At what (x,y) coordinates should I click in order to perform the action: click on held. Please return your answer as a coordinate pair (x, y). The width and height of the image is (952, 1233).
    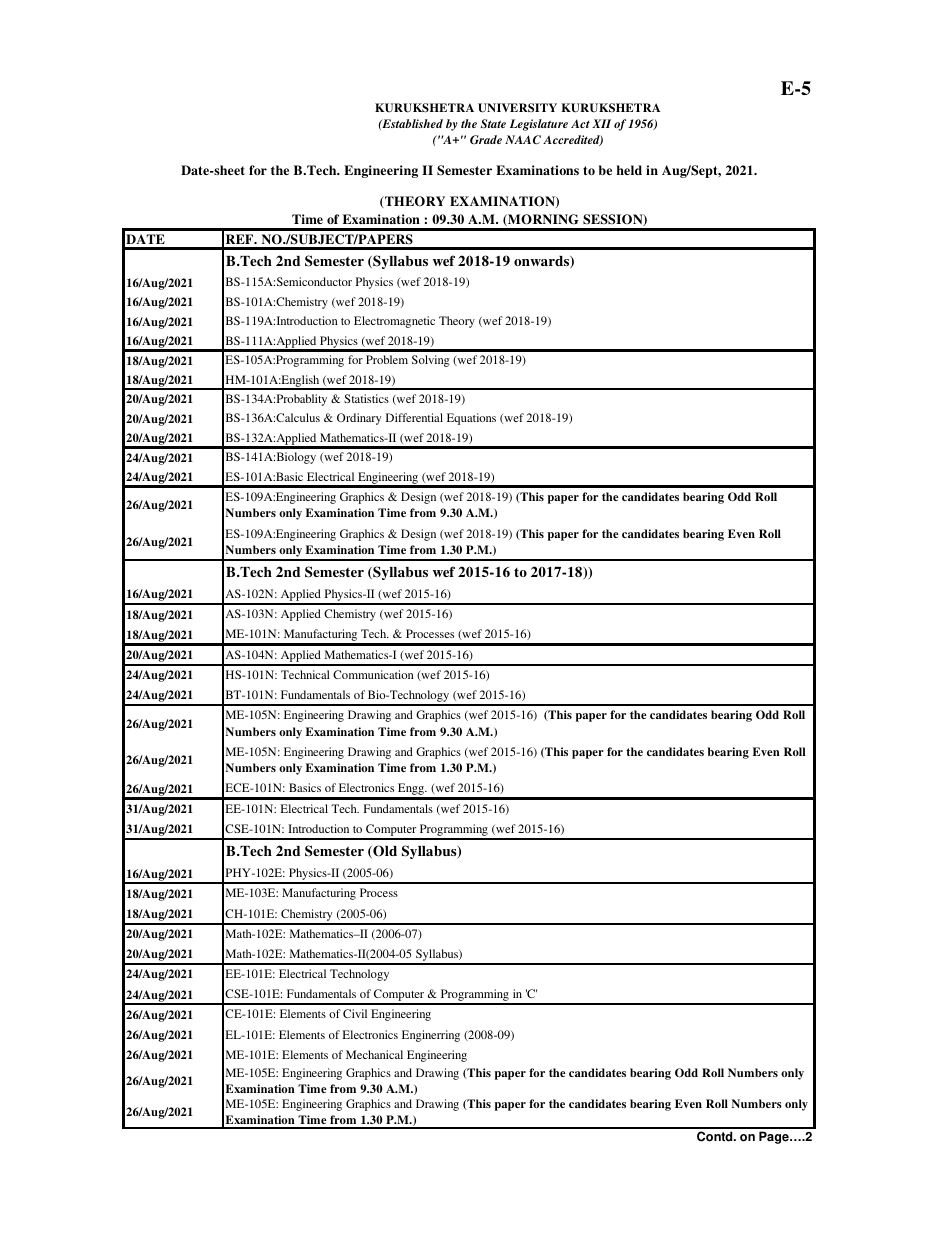
    Looking at the image, I should click on (629, 170).
